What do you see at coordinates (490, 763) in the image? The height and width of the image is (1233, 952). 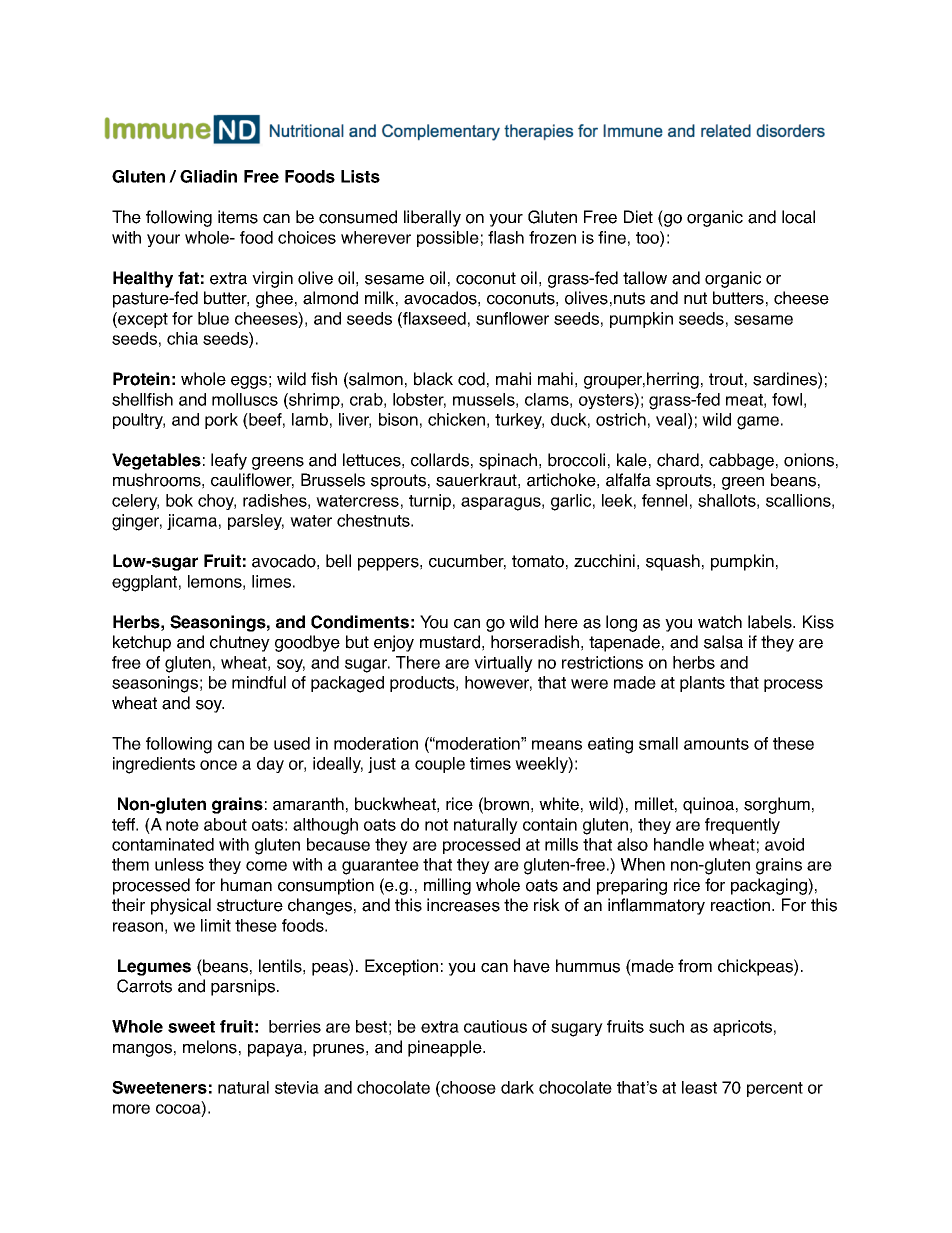 I see `times` at bounding box center [490, 763].
